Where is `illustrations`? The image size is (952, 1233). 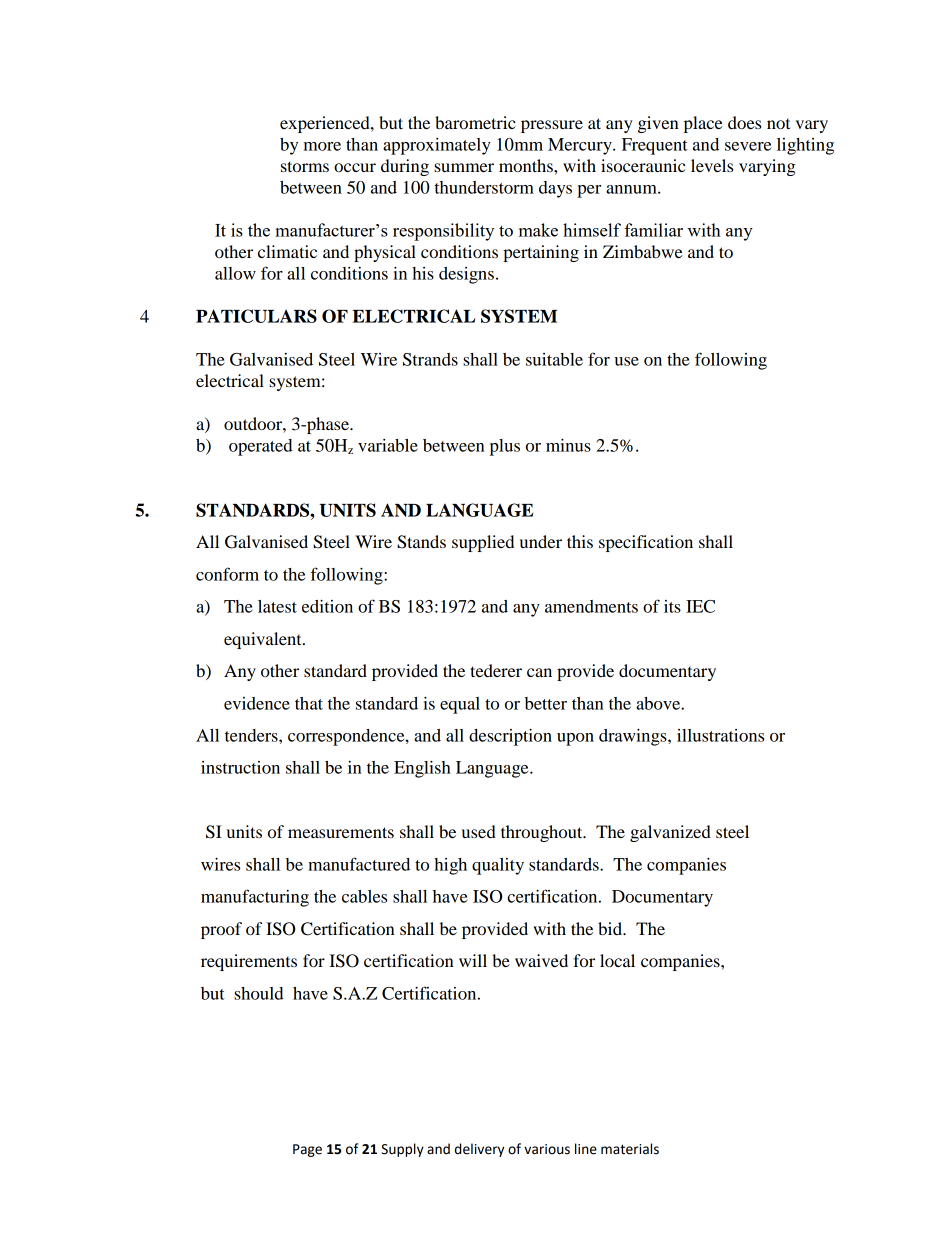
illustrations is located at coordinates (720, 735).
